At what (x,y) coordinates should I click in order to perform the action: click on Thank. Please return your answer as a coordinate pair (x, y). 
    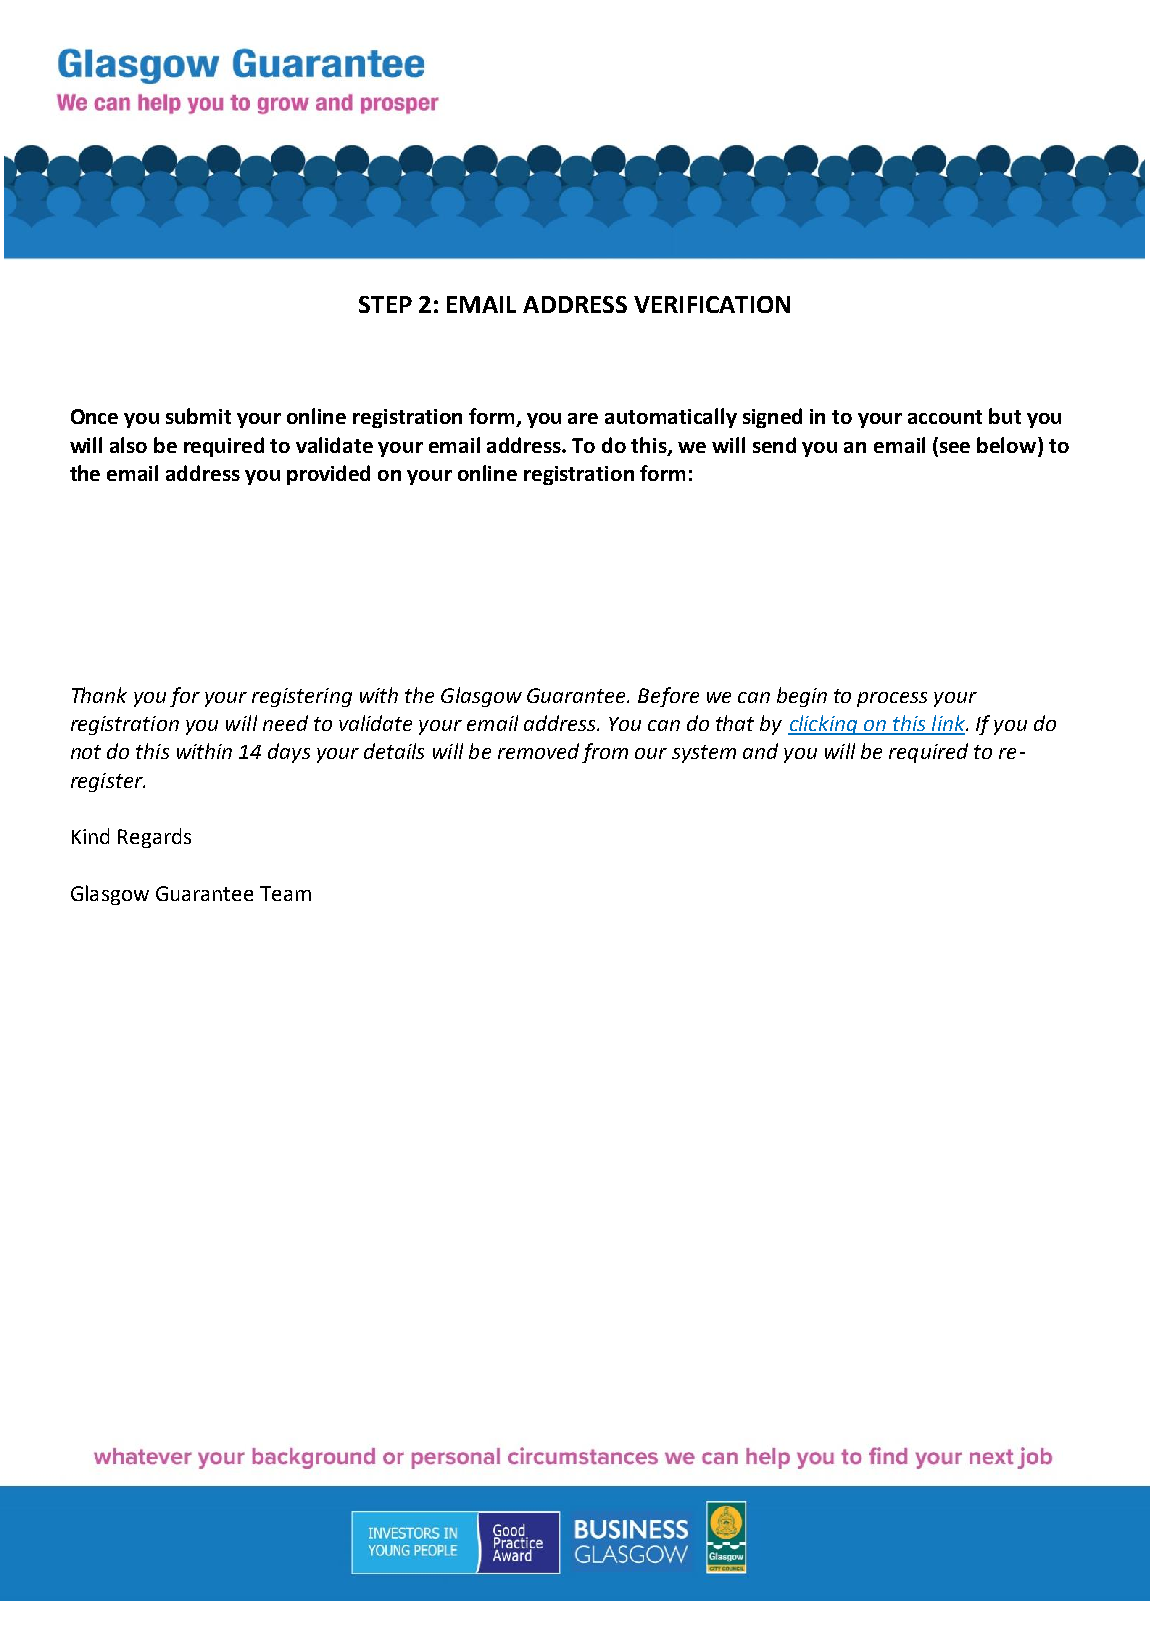
    Looking at the image, I should click on (99, 695).
